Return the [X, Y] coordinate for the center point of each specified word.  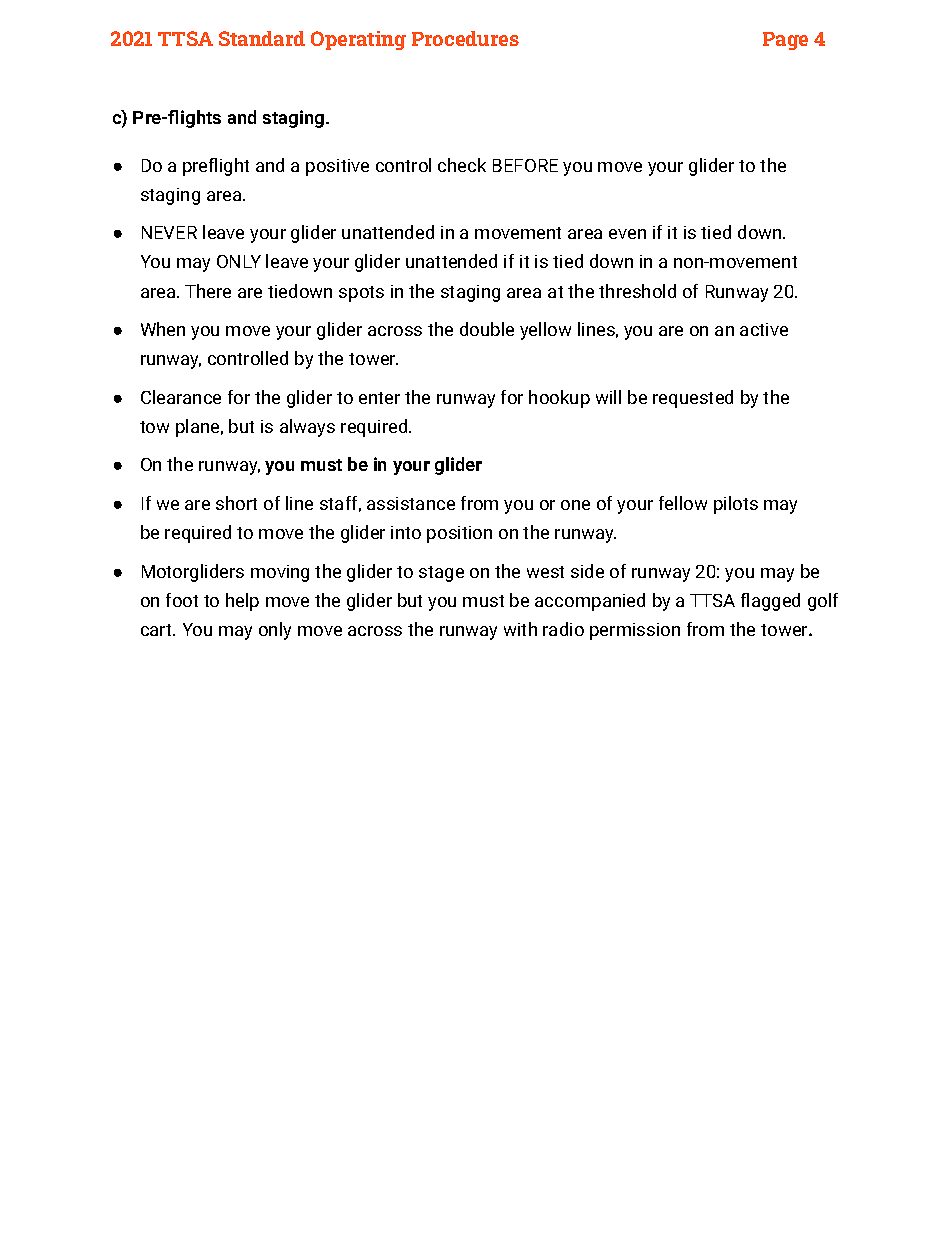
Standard [262, 38]
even [627, 234]
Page [785, 41]
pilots [736, 505]
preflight [216, 167]
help [242, 602]
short [236, 503]
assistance [411, 503]
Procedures [465, 38]
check [462, 165]
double [487, 329]
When [163, 329]
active [764, 329]
